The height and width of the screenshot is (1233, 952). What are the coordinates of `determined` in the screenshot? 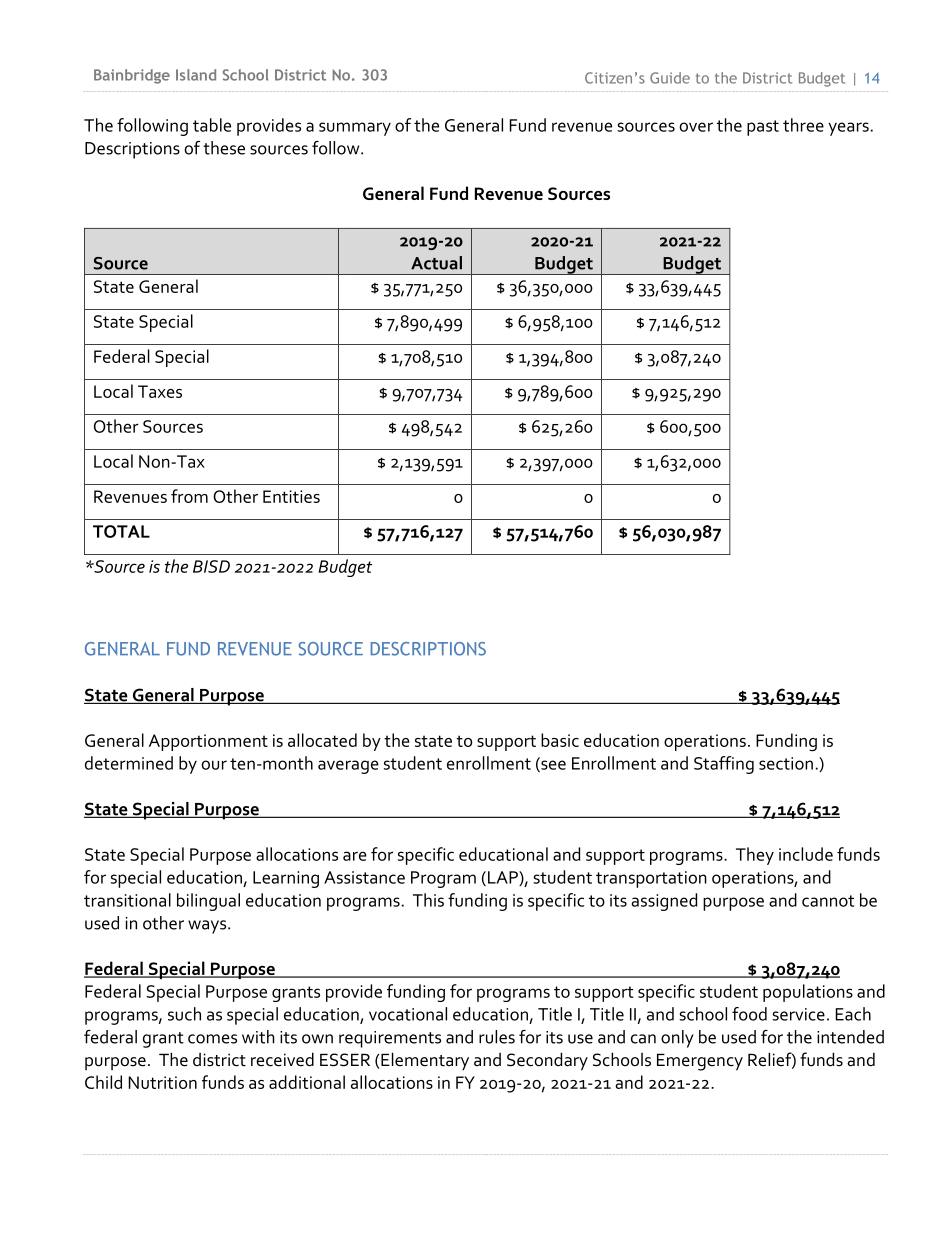 It's located at (129, 763).
